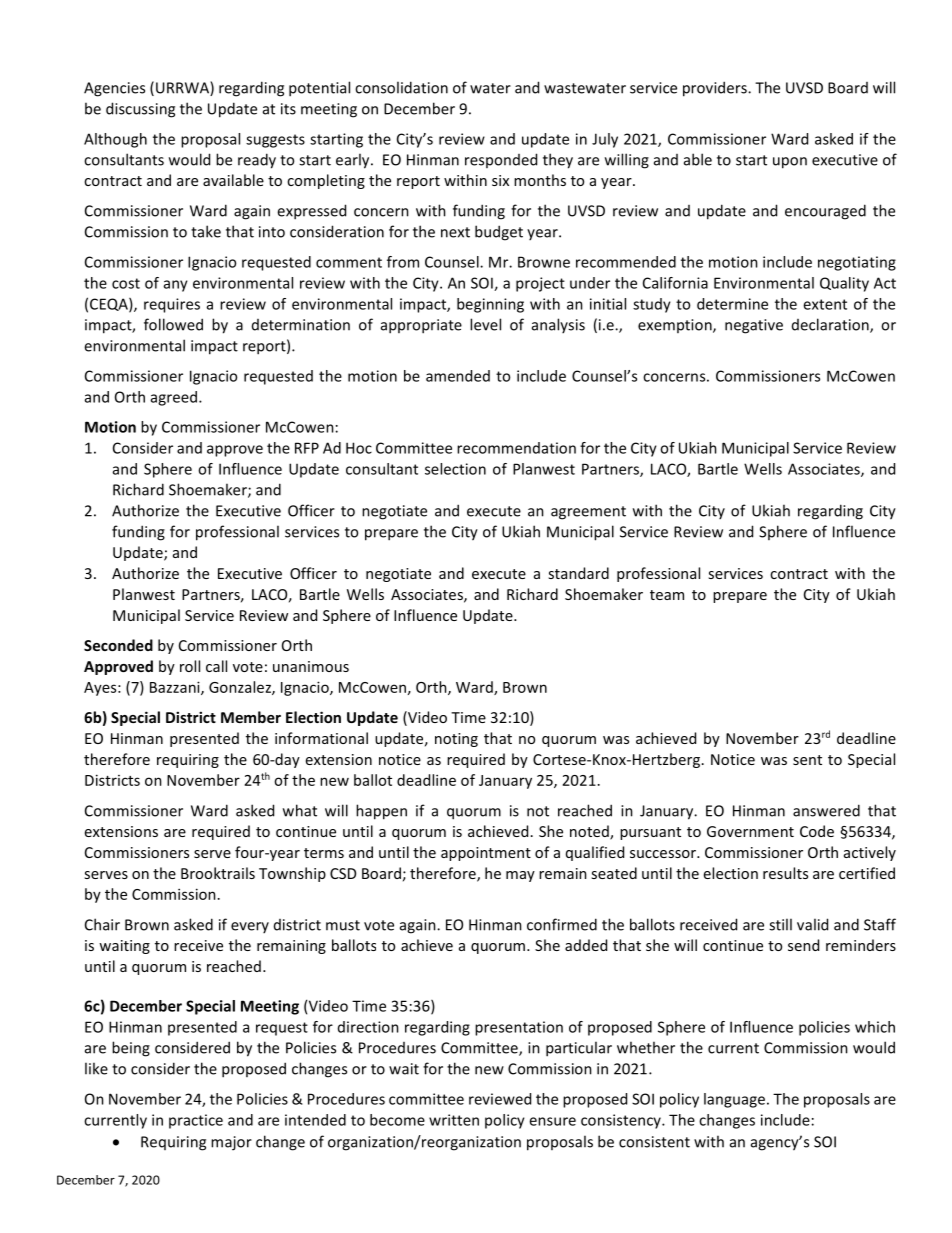  Describe the element at coordinates (190, 666) in the page. I see `roll` at that location.
